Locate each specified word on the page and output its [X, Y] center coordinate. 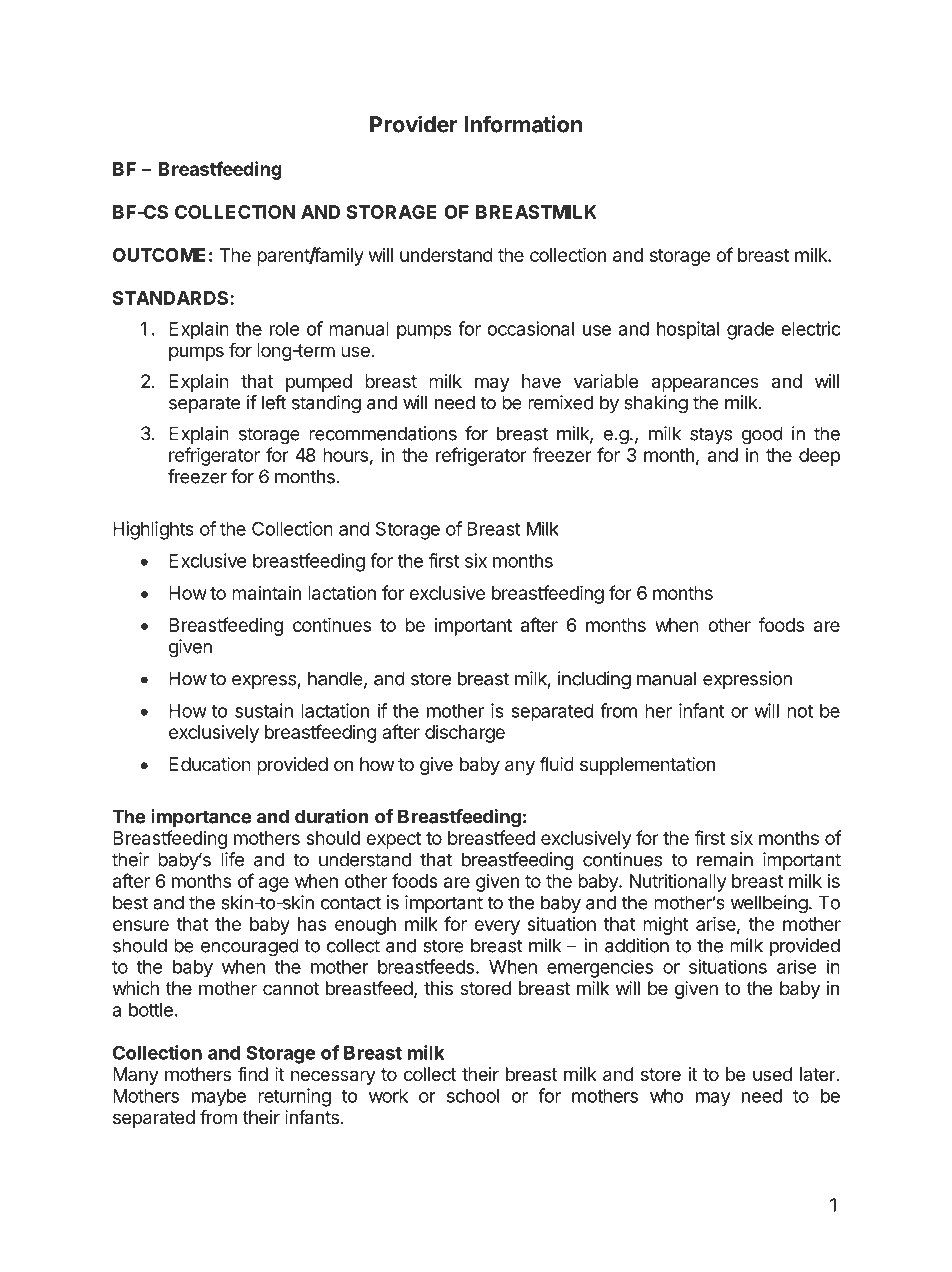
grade [750, 331]
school [473, 1096]
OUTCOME [159, 255]
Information [523, 124]
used [772, 1074]
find [253, 1074]
